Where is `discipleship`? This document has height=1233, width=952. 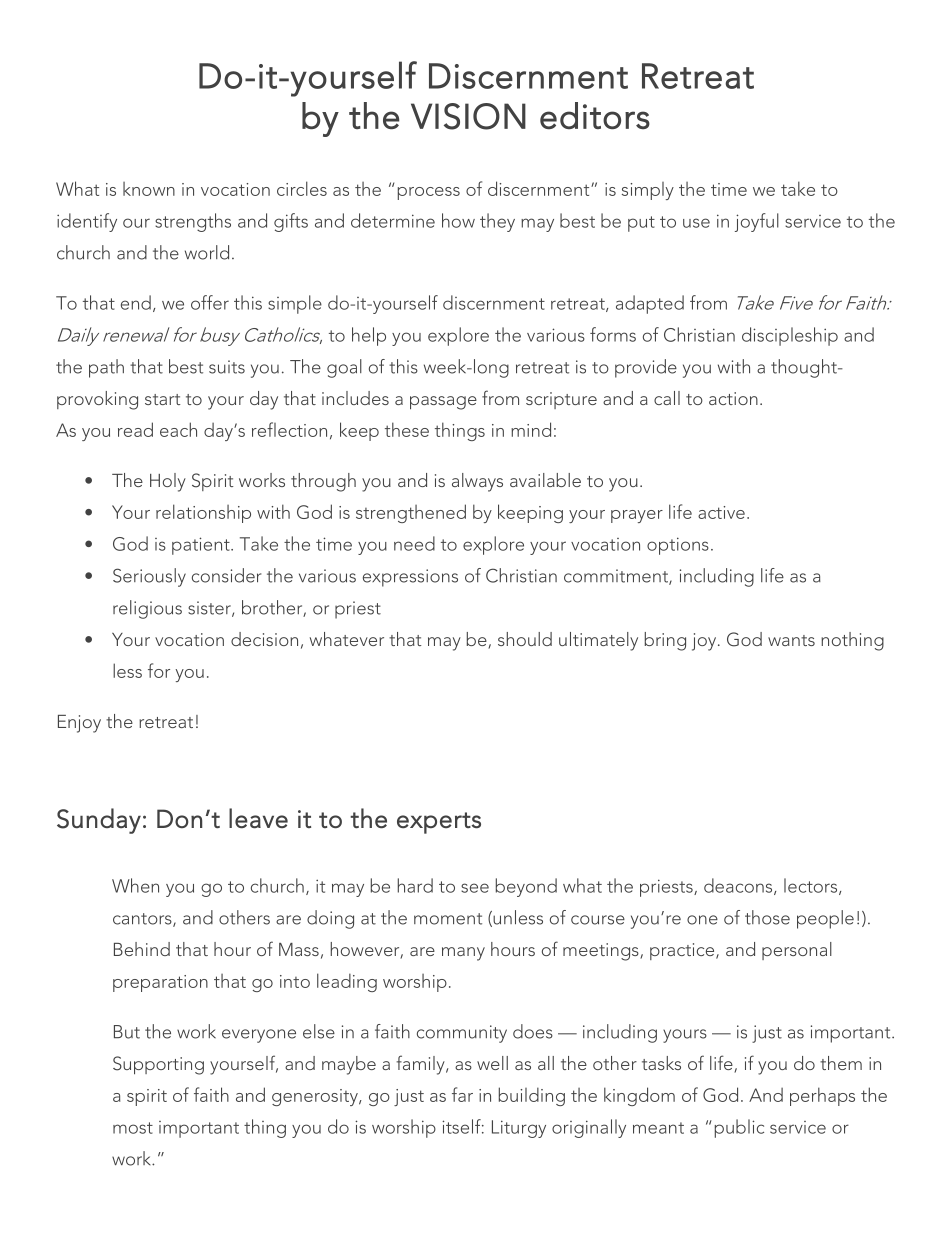 discipleship is located at coordinates (790, 336).
